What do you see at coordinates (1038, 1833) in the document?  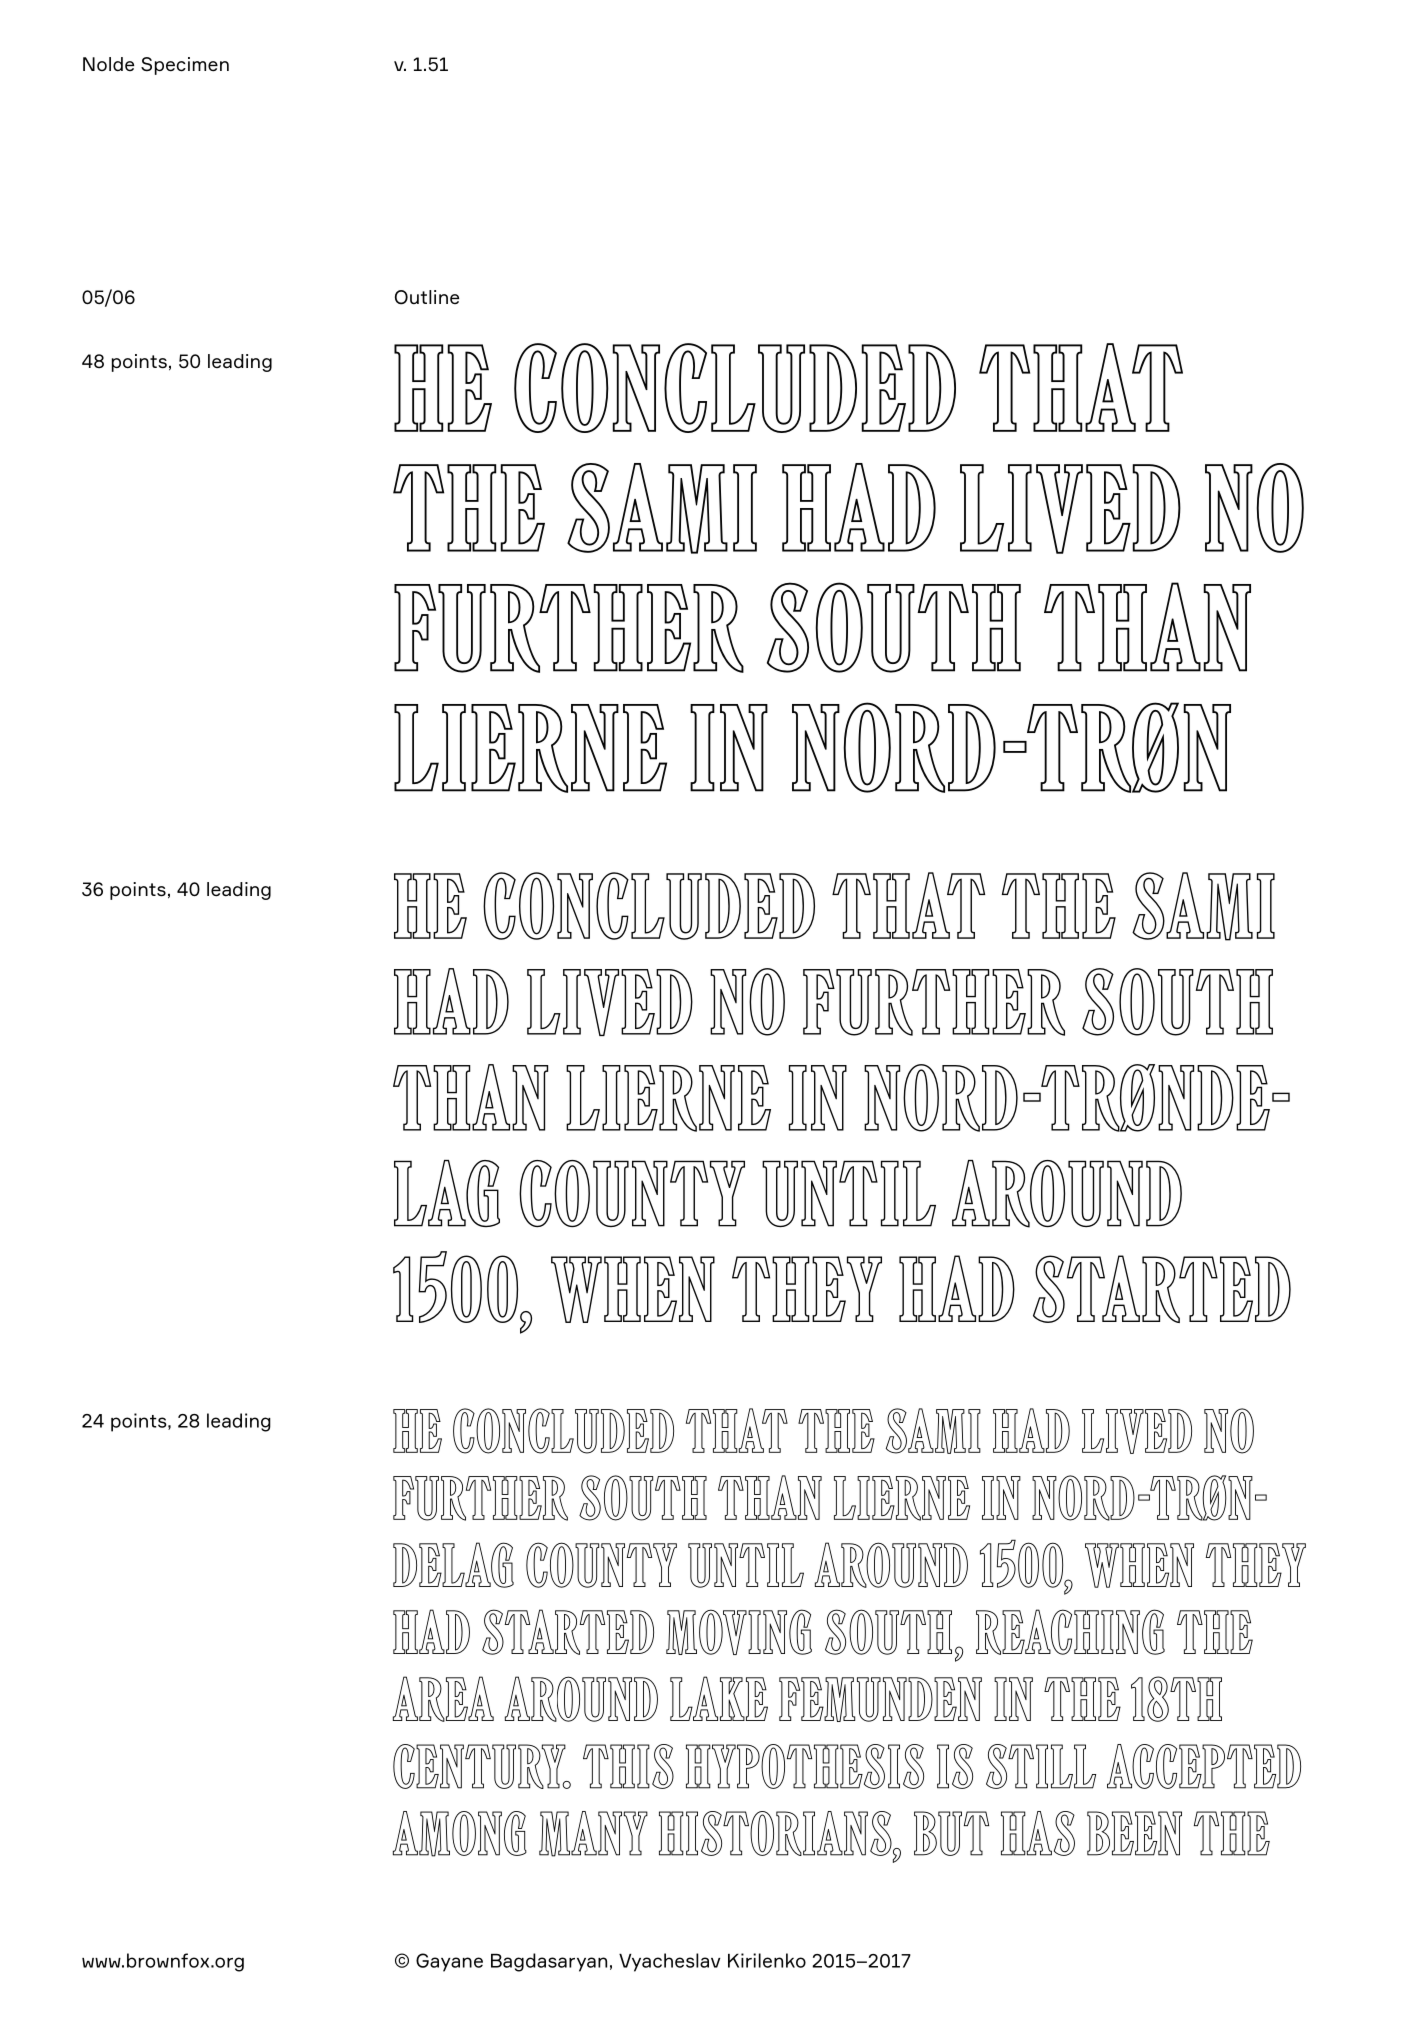 I see `has` at bounding box center [1038, 1833].
